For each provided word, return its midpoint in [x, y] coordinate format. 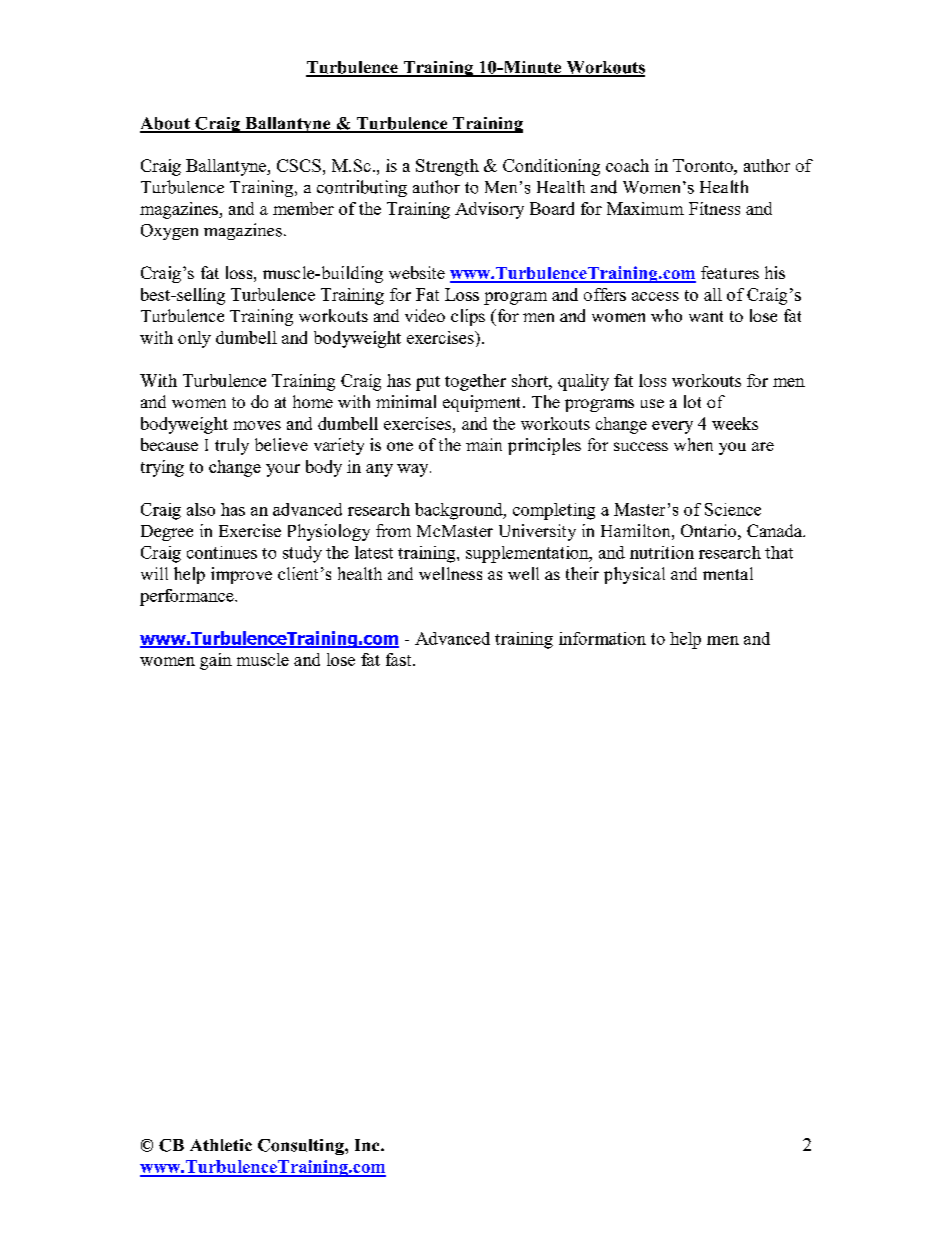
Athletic [221, 1145]
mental [728, 573]
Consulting [302, 1147]
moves [257, 425]
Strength [447, 167]
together [475, 382]
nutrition [662, 552]
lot [692, 401]
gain [216, 661]
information [602, 638]
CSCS [299, 165]
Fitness [714, 208]
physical [634, 575]
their [582, 573]
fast [400, 659]
